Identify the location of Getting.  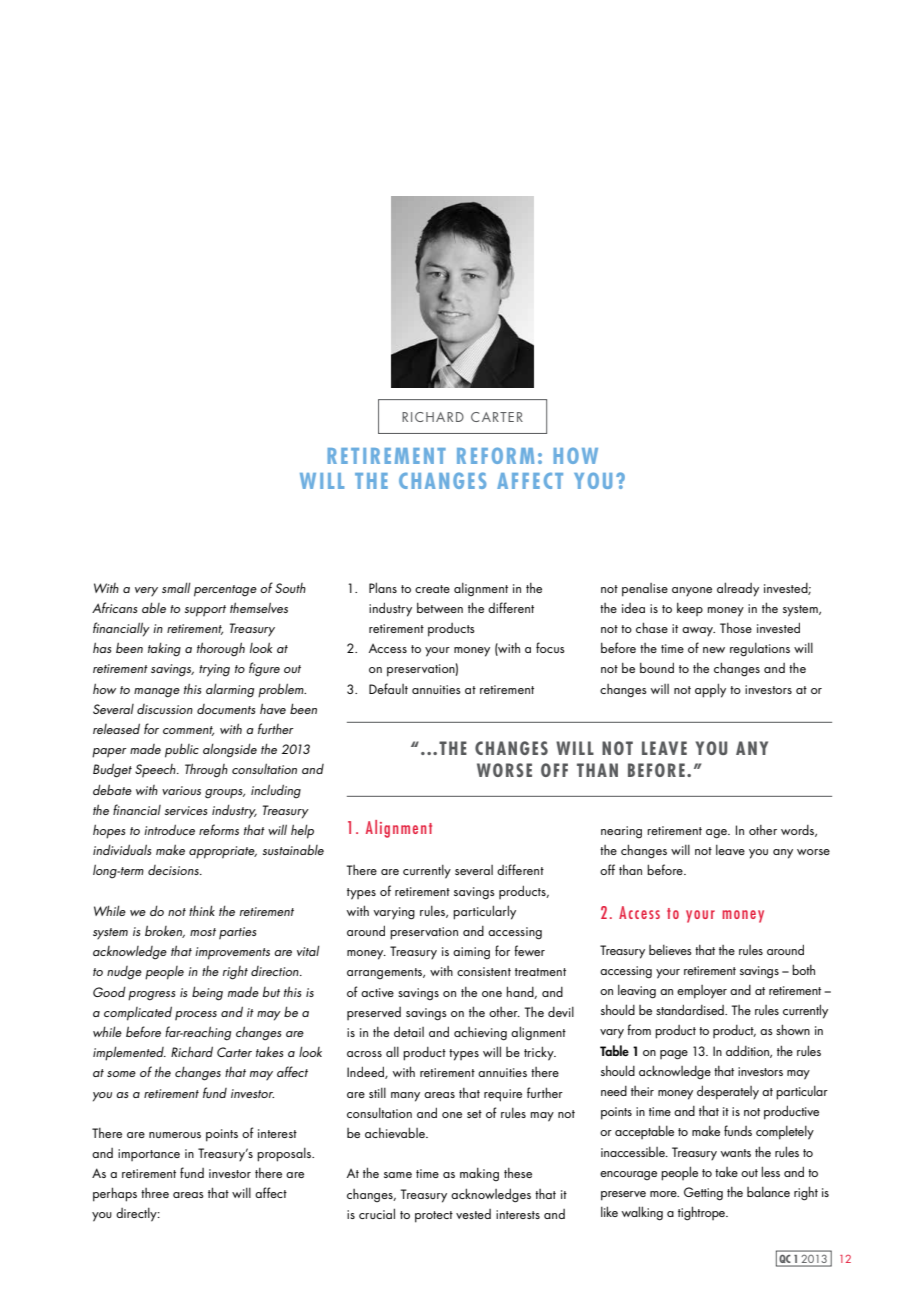
(703, 1194).
